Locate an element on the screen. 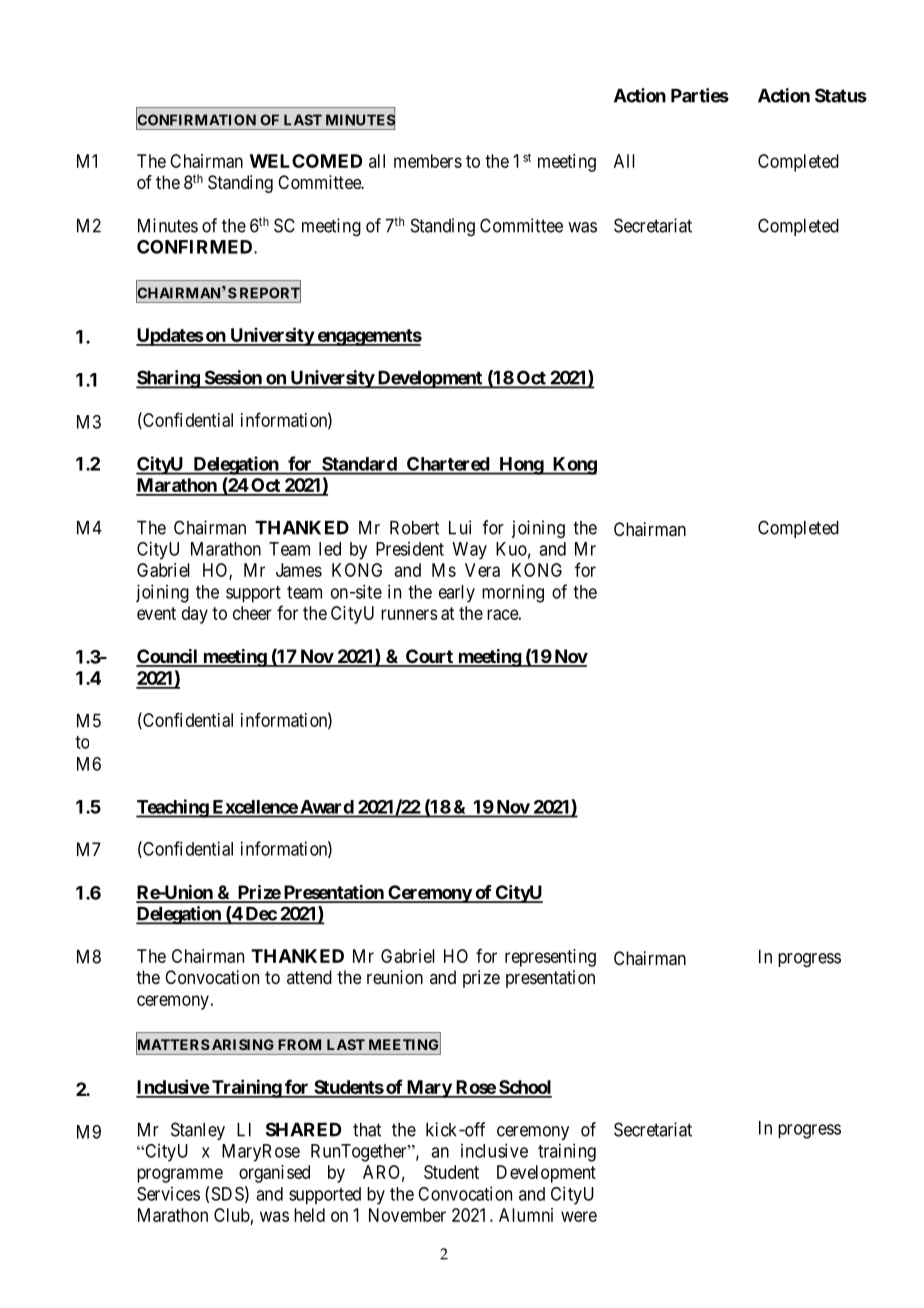 This screenshot has width=924, height=1308. runners is located at coordinates (409, 614).
